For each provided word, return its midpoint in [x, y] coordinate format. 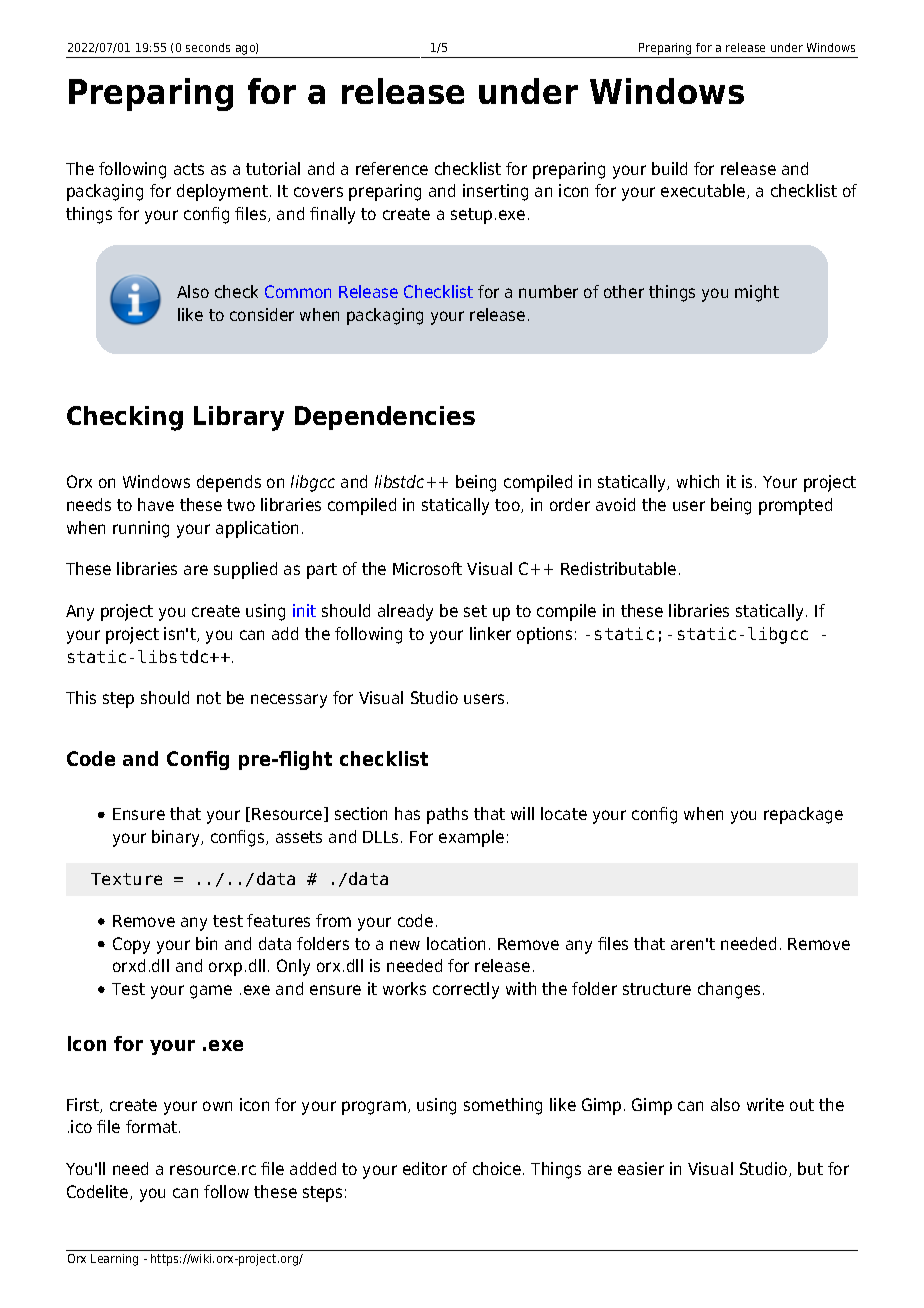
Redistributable [618, 568]
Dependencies [385, 418]
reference [392, 168]
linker [490, 633]
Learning [114, 1260]
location [456, 943]
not [209, 698]
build [669, 168]
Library [239, 418]
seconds [208, 47]
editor [425, 1168]
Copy [131, 945]
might [757, 293]
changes [729, 990]
